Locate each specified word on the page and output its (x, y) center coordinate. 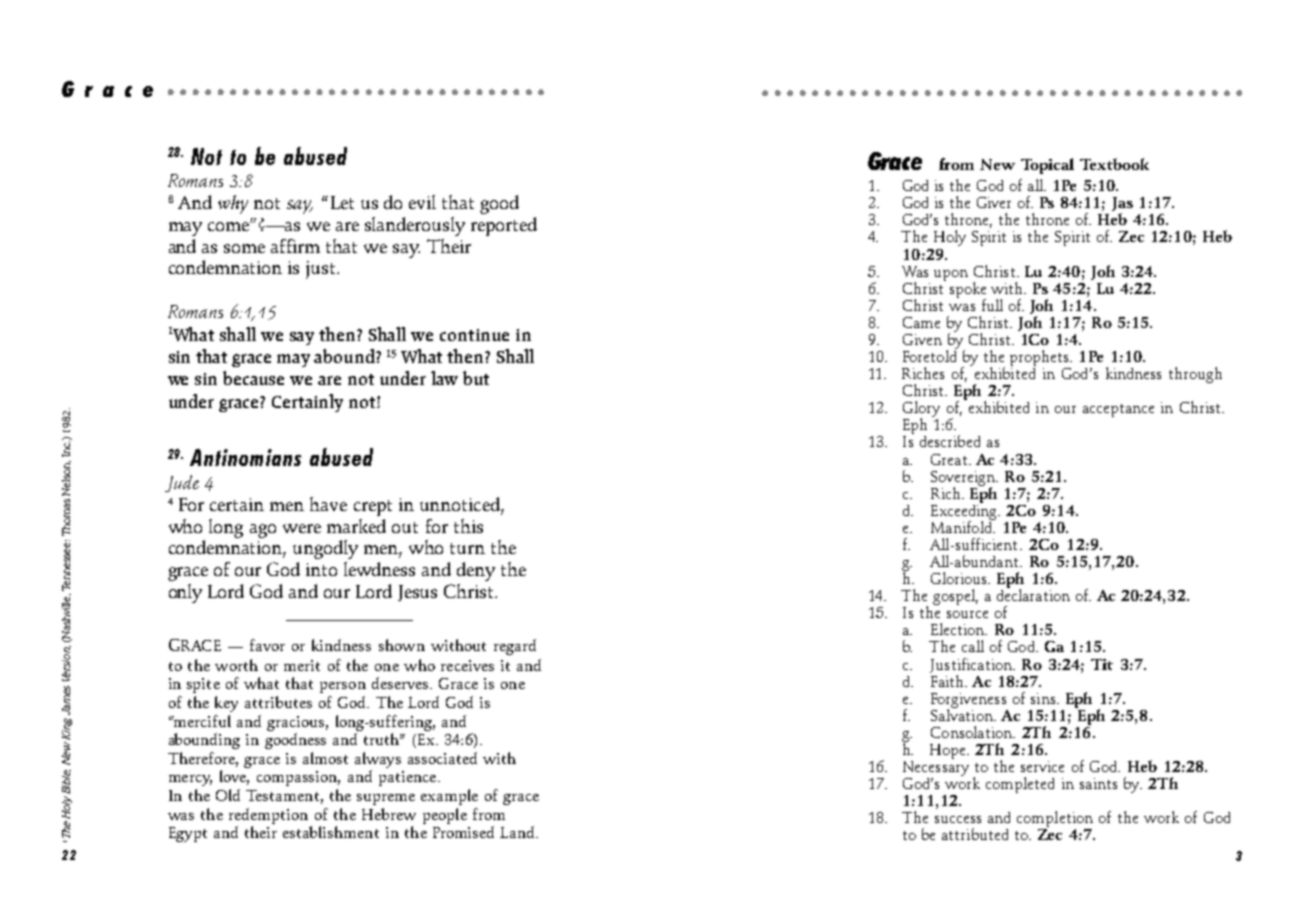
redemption (268, 816)
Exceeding (965, 512)
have (328, 504)
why (233, 204)
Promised (463, 832)
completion (1055, 820)
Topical (1047, 166)
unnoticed (461, 505)
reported (504, 226)
